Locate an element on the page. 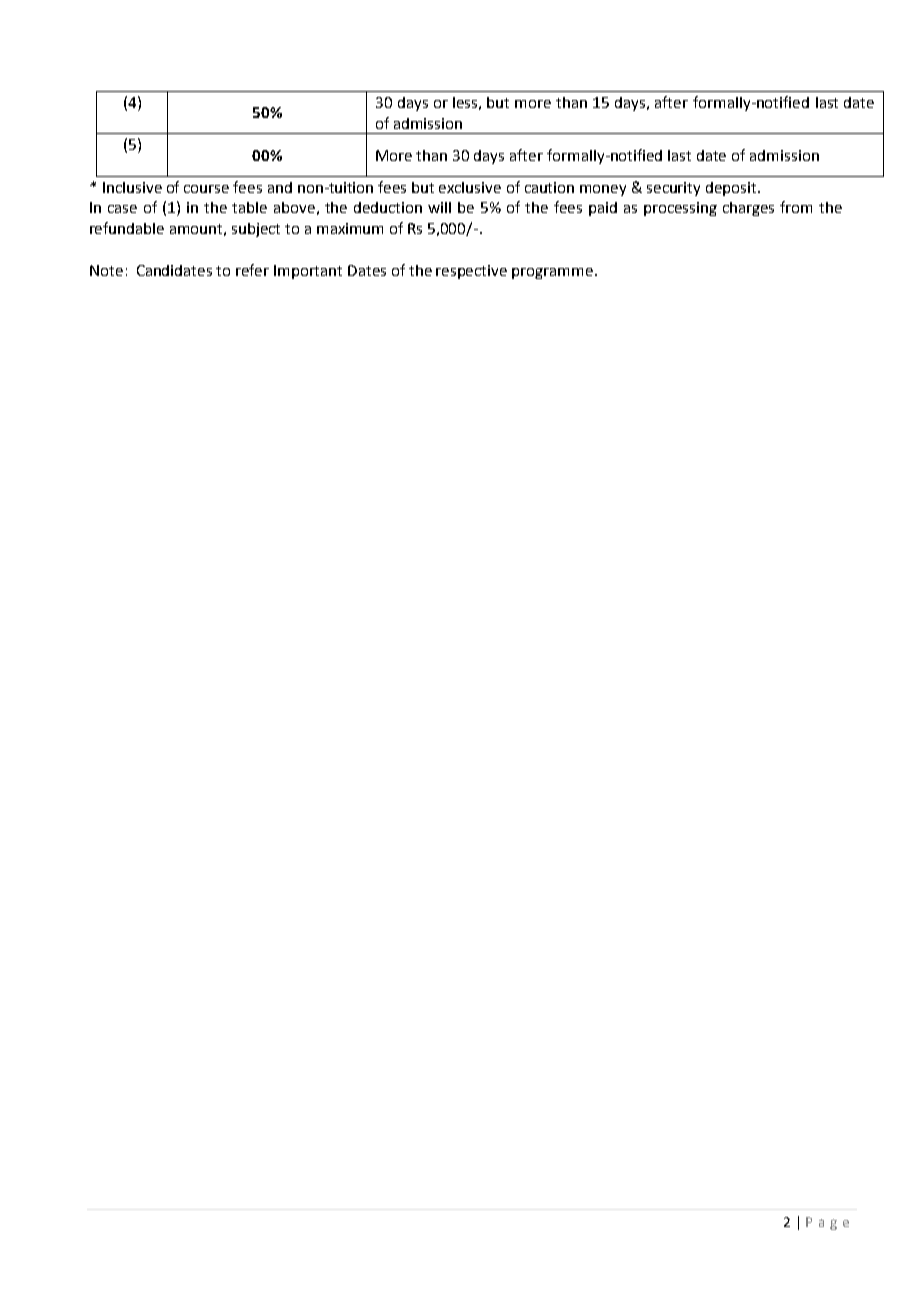  deposit is located at coordinates (732, 189).
